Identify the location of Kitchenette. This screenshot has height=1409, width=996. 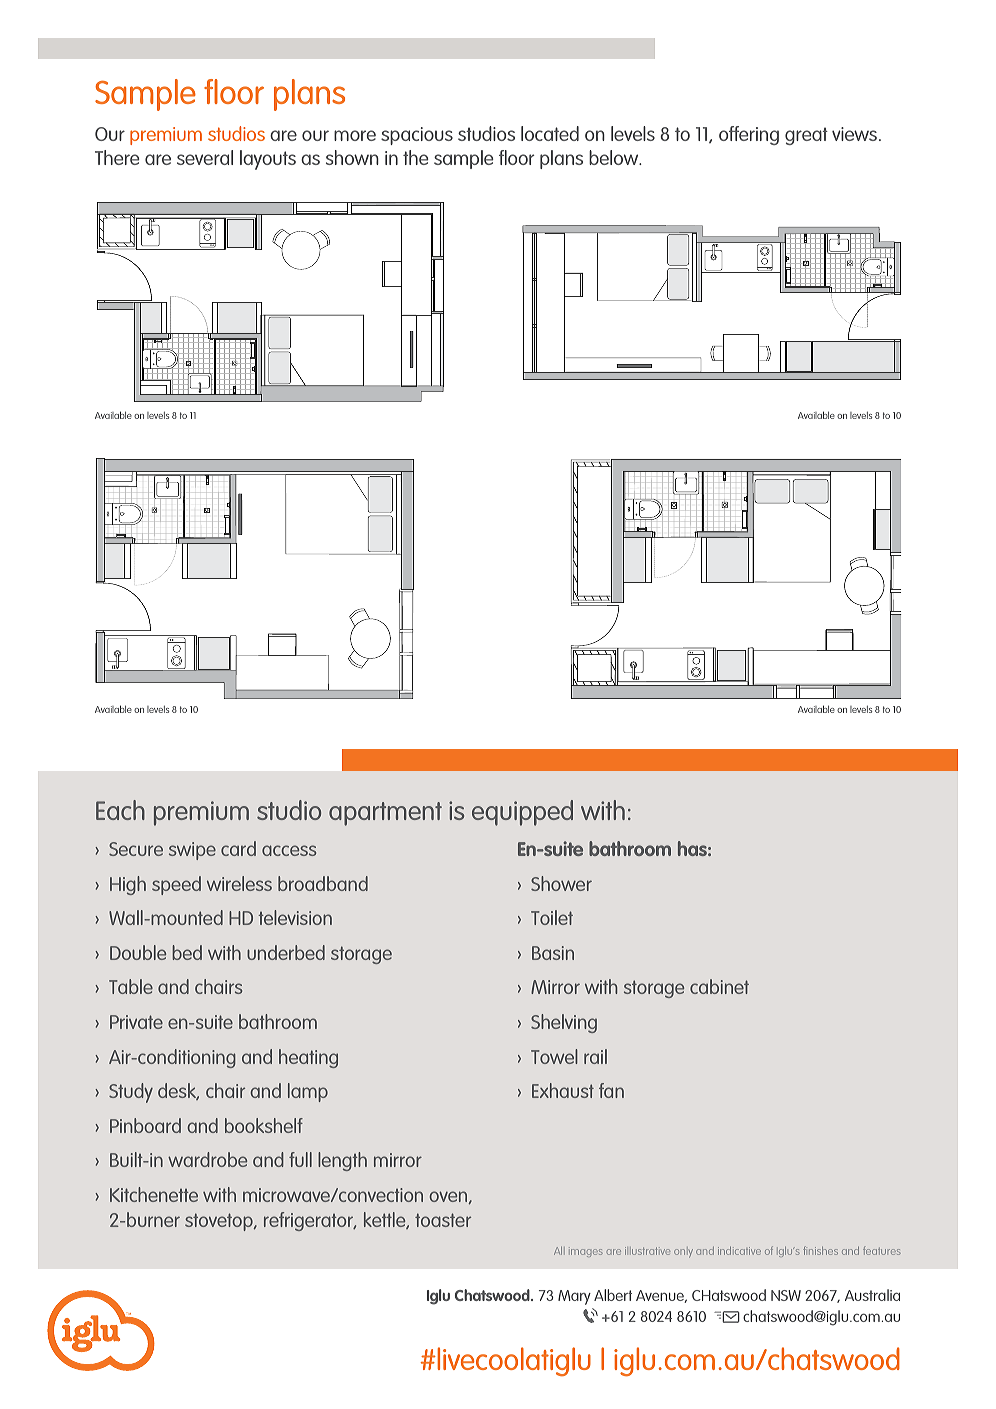
(154, 1194).
